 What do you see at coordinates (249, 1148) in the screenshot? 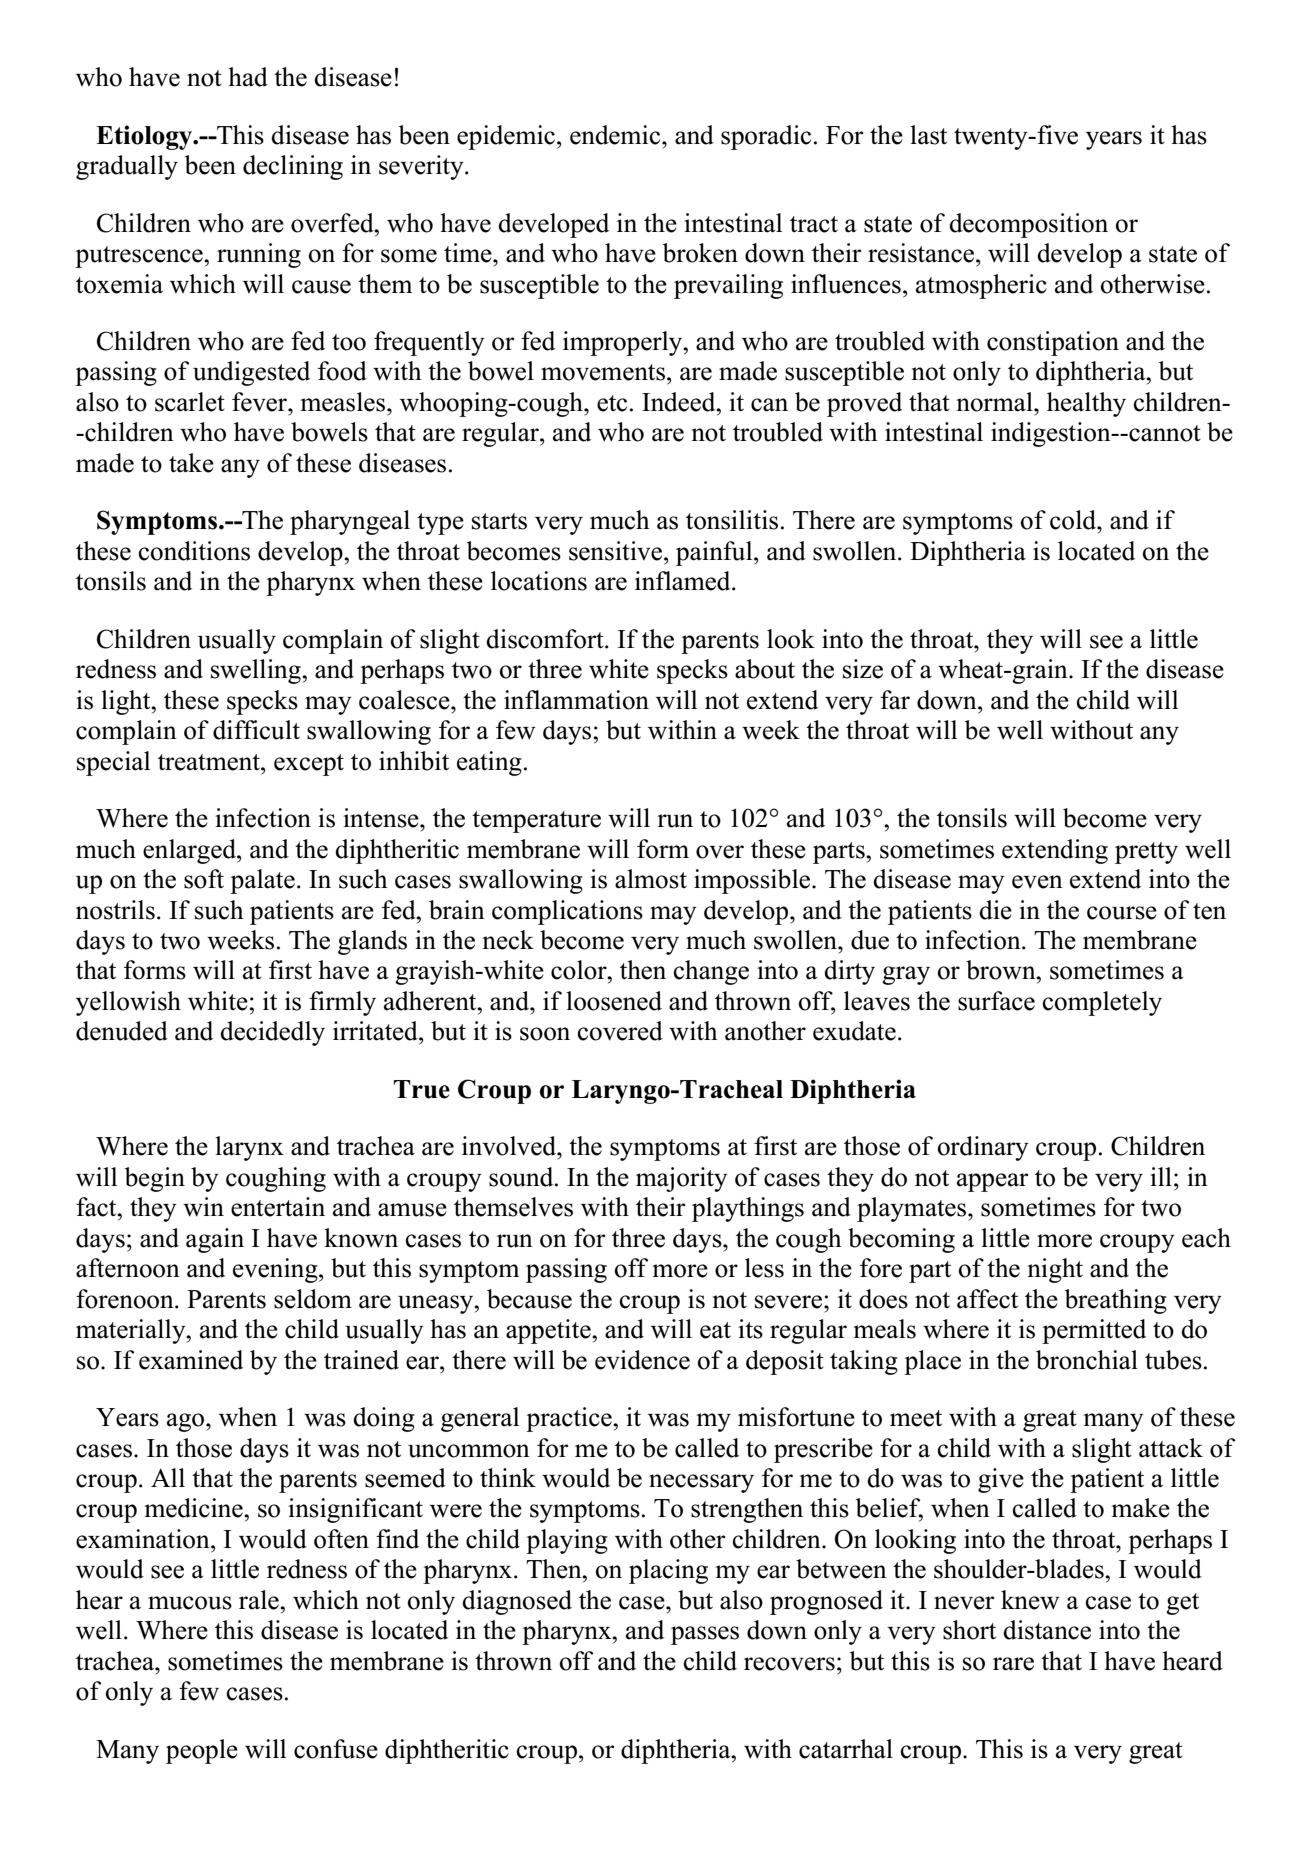
I see `larynx` at bounding box center [249, 1148].
